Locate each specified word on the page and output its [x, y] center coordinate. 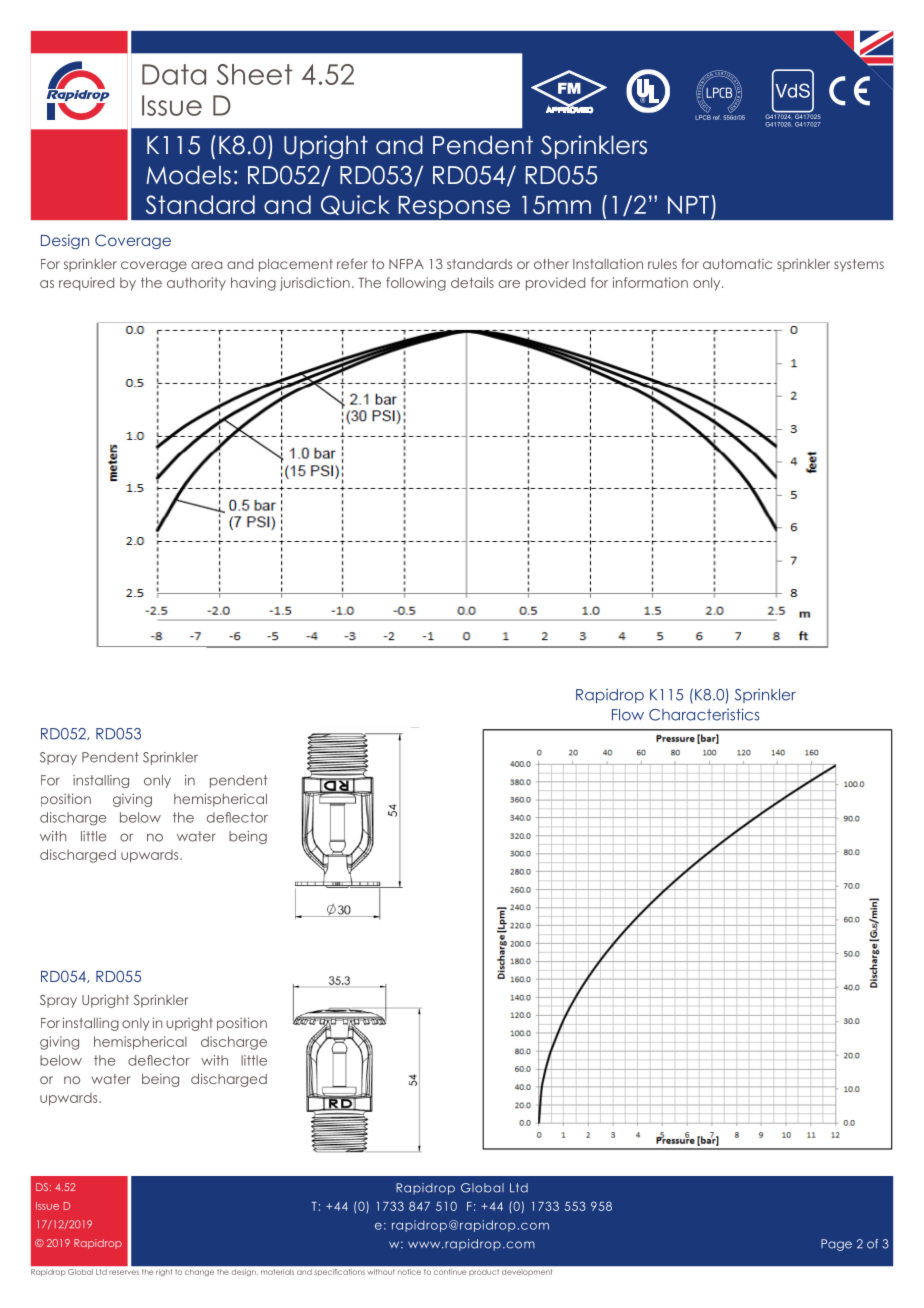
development [527, 1272]
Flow [628, 715]
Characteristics [704, 714]
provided [555, 284]
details [472, 282]
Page [836, 1245]
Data [174, 74]
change [199, 1272]
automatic [737, 264]
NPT [688, 205]
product [484, 1272]
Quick [355, 205]
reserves [124, 1272]
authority [196, 283]
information [650, 282]
